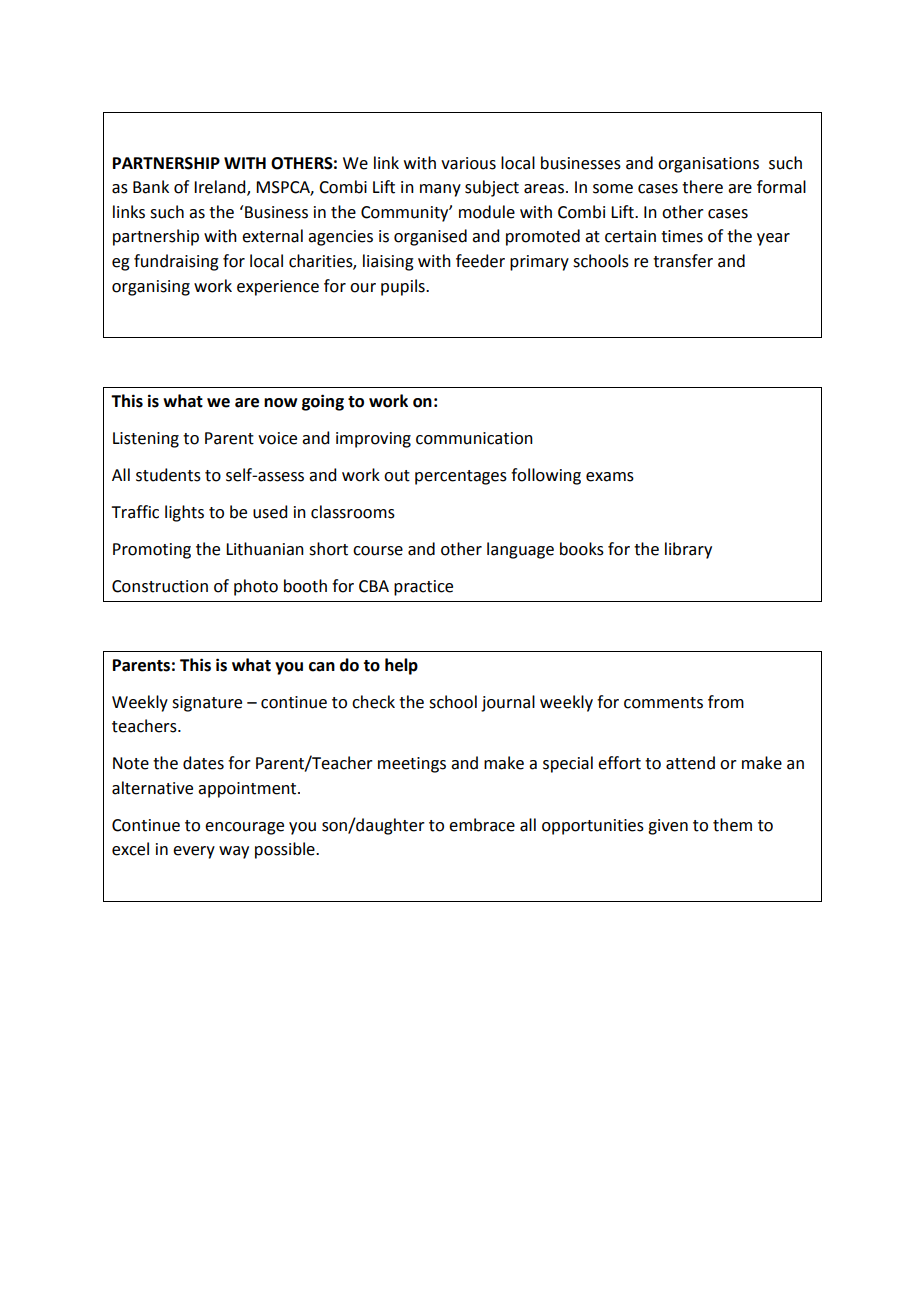  I want to click on encourage, so click(244, 828).
